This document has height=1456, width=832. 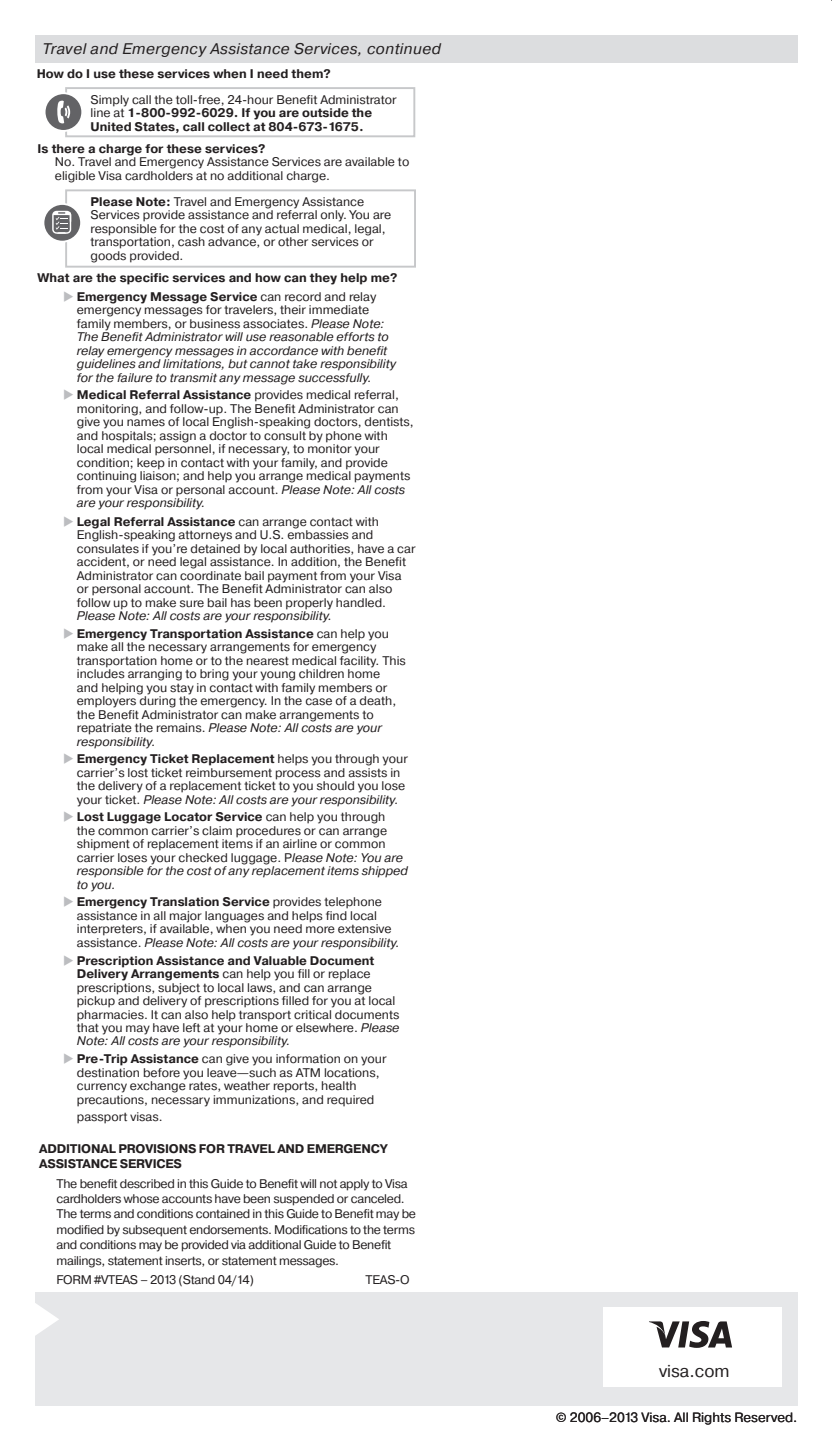 What do you see at coordinates (404, 49) in the document?
I see `continued` at bounding box center [404, 49].
